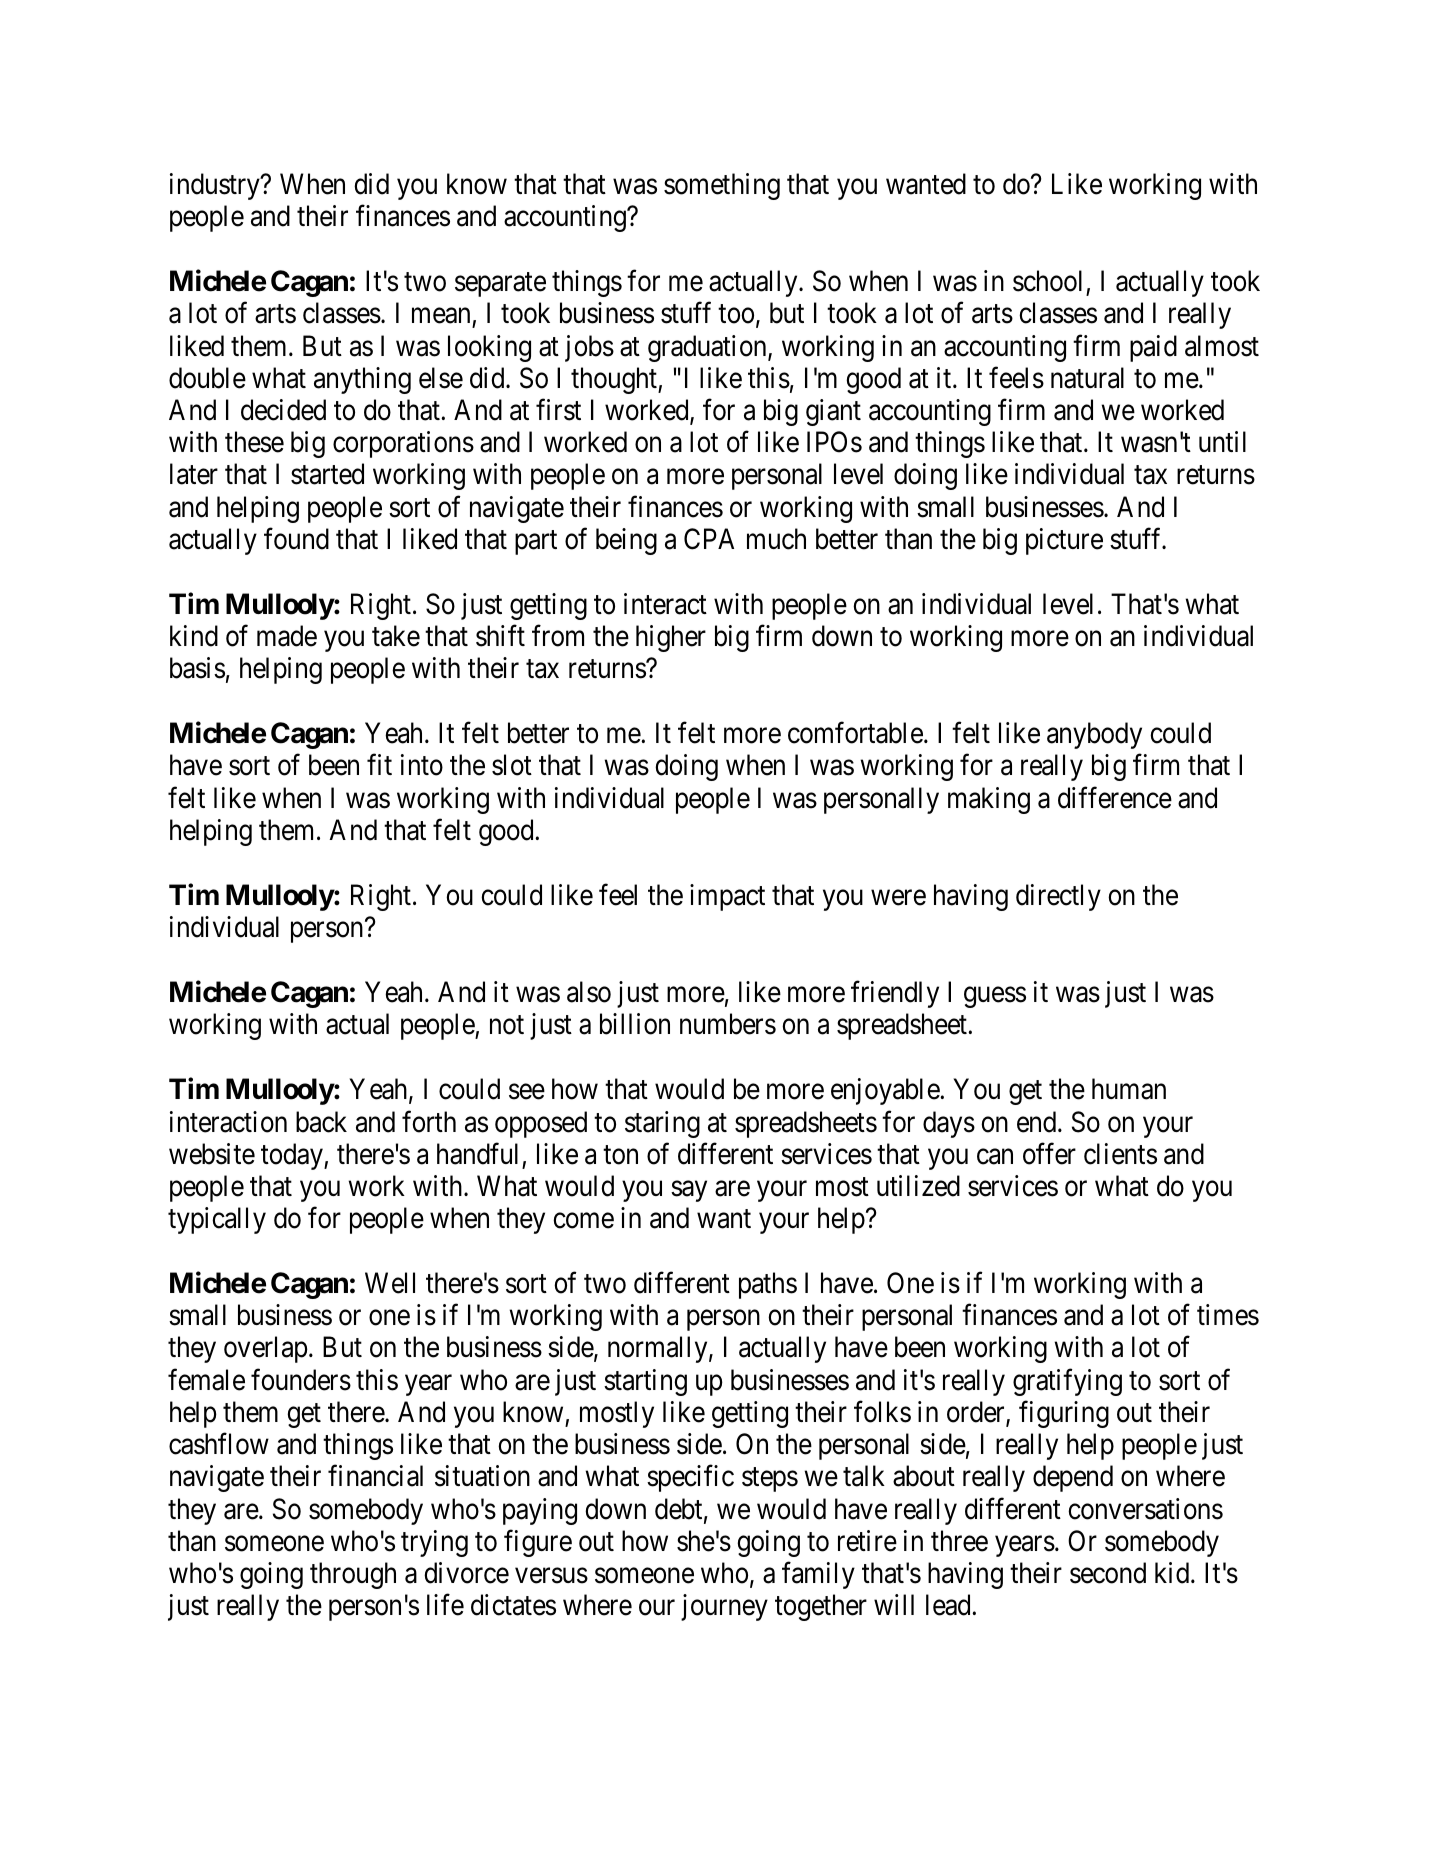  Describe the element at coordinates (216, 186) in the image. I see `industry` at that location.
